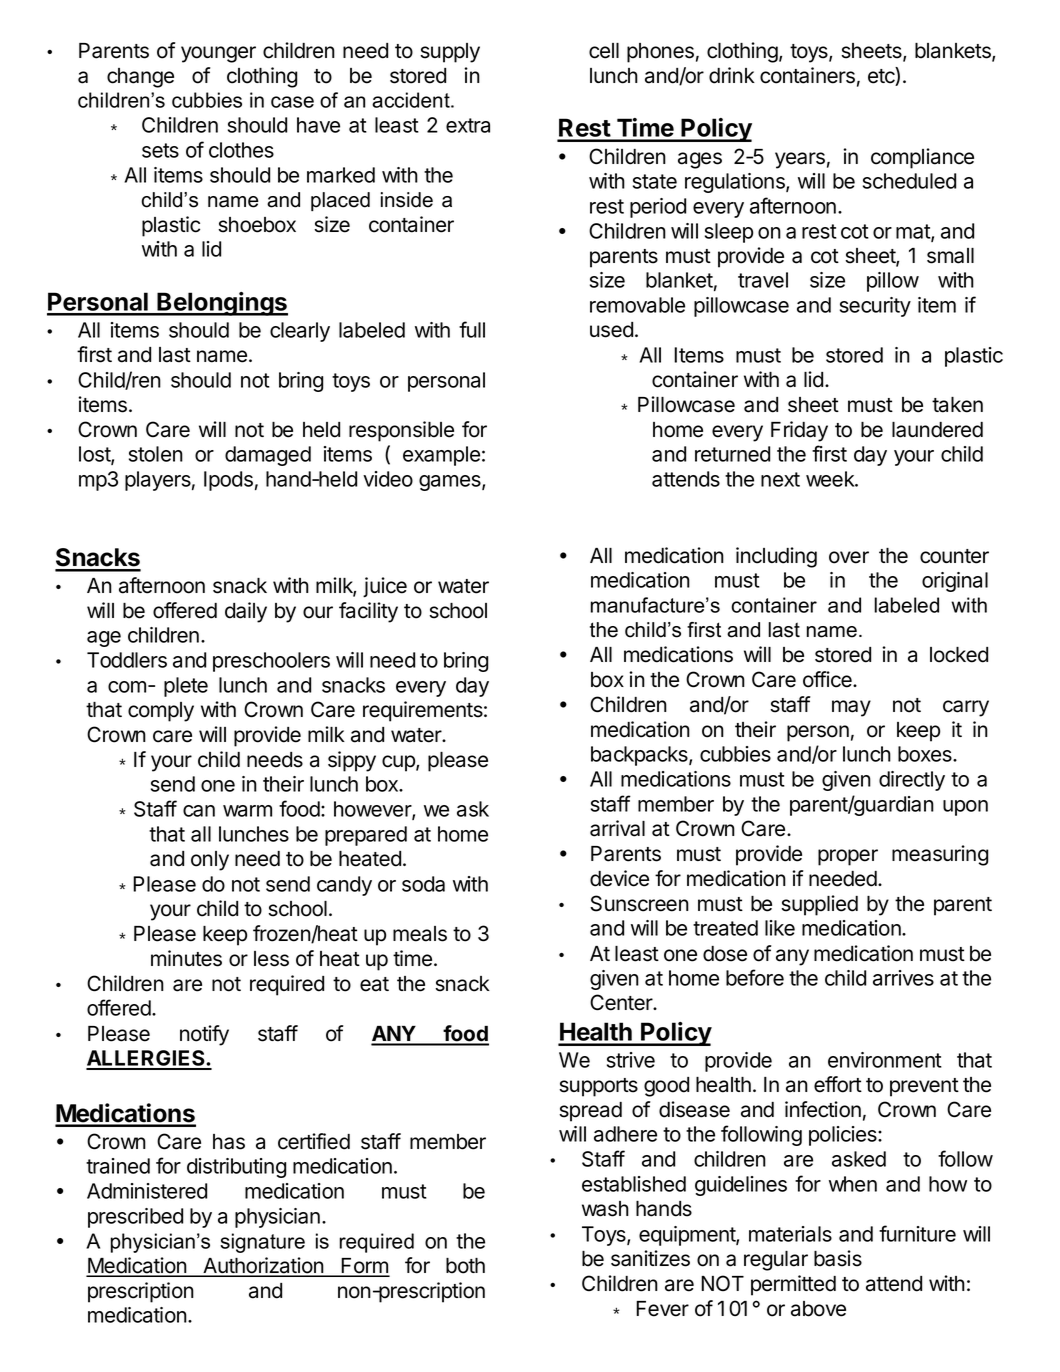 The width and height of the screenshot is (1060, 1372). Describe the element at coordinates (619, 878) in the screenshot. I see `device` at that location.
